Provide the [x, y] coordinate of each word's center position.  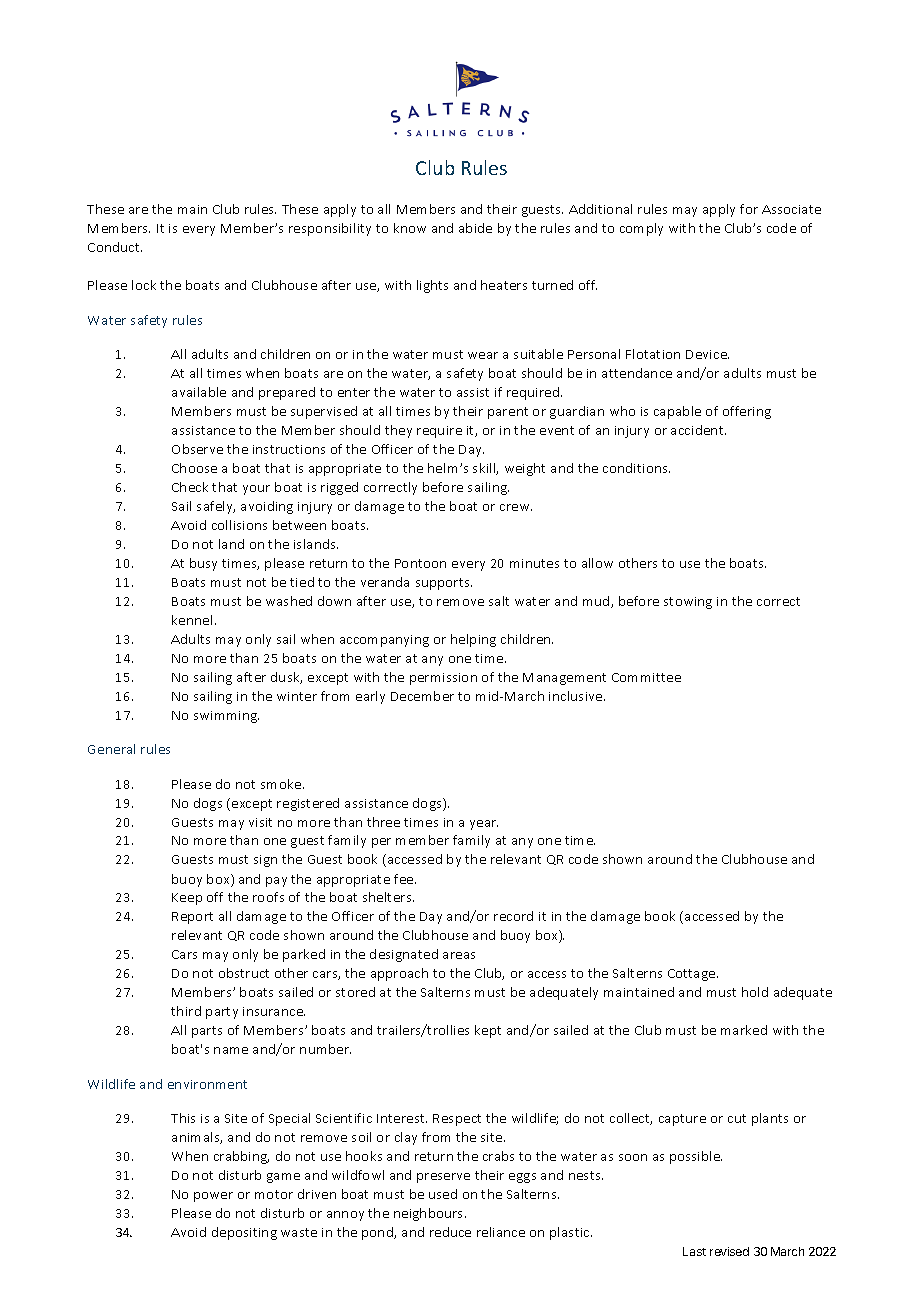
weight [525, 469]
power [213, 1197]
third [186, 1011]
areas [459, 955]
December [422, 696]
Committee [646, 677]
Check [190, 487]
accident [698, 430]
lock [144, 285]
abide [475, 228]
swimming [226, 717]
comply [641, 229]
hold [755, 992]
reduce [450, 1232]
